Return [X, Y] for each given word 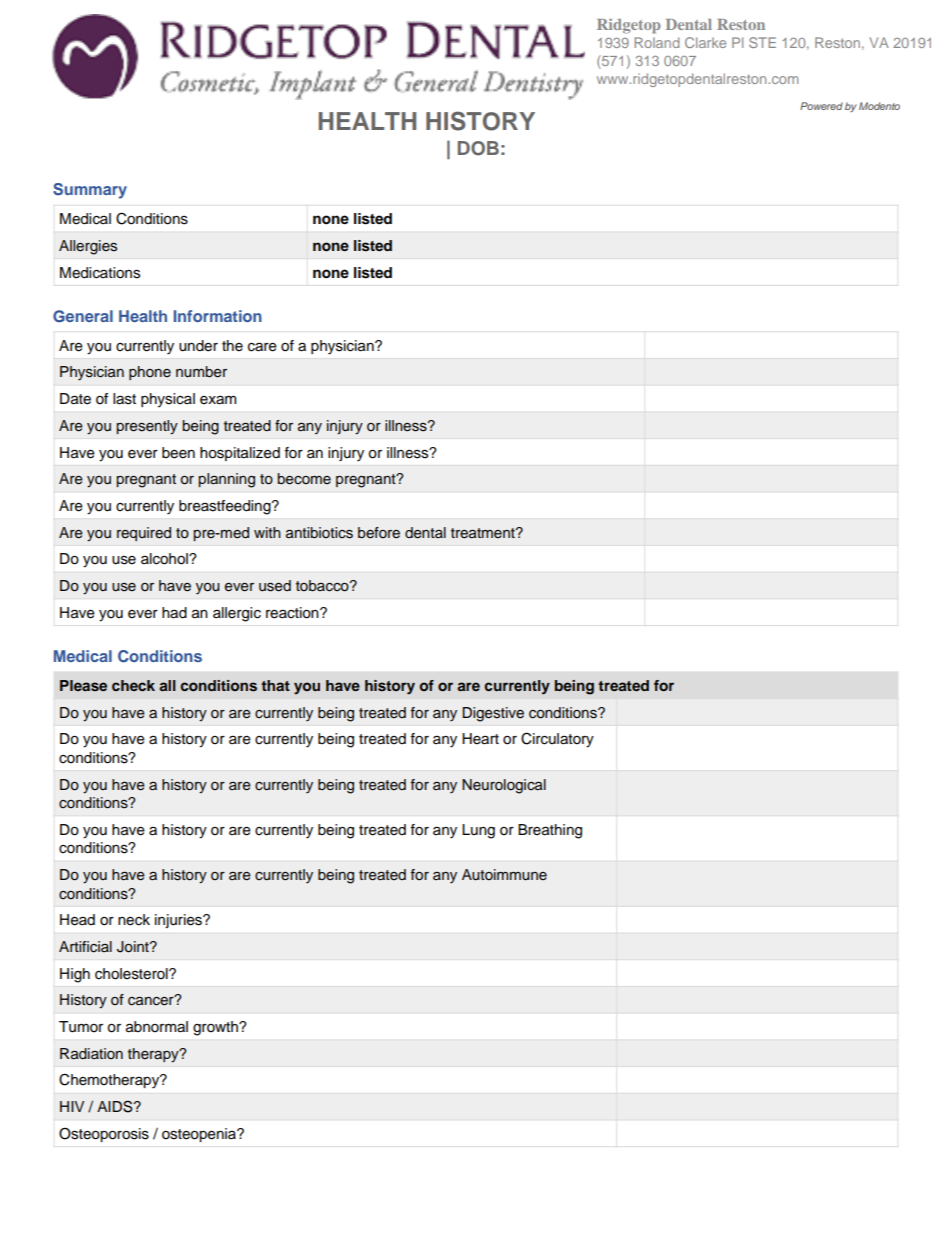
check [133, 685]
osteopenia [200, 1135]
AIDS [116, 1106]
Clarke [705, 42]
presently [147, 427]
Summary [90, 191]
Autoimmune [504, 875]
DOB [478, 148]
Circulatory [557, 740]
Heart [480, 739]
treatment [484, 533]
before [379, 533]
